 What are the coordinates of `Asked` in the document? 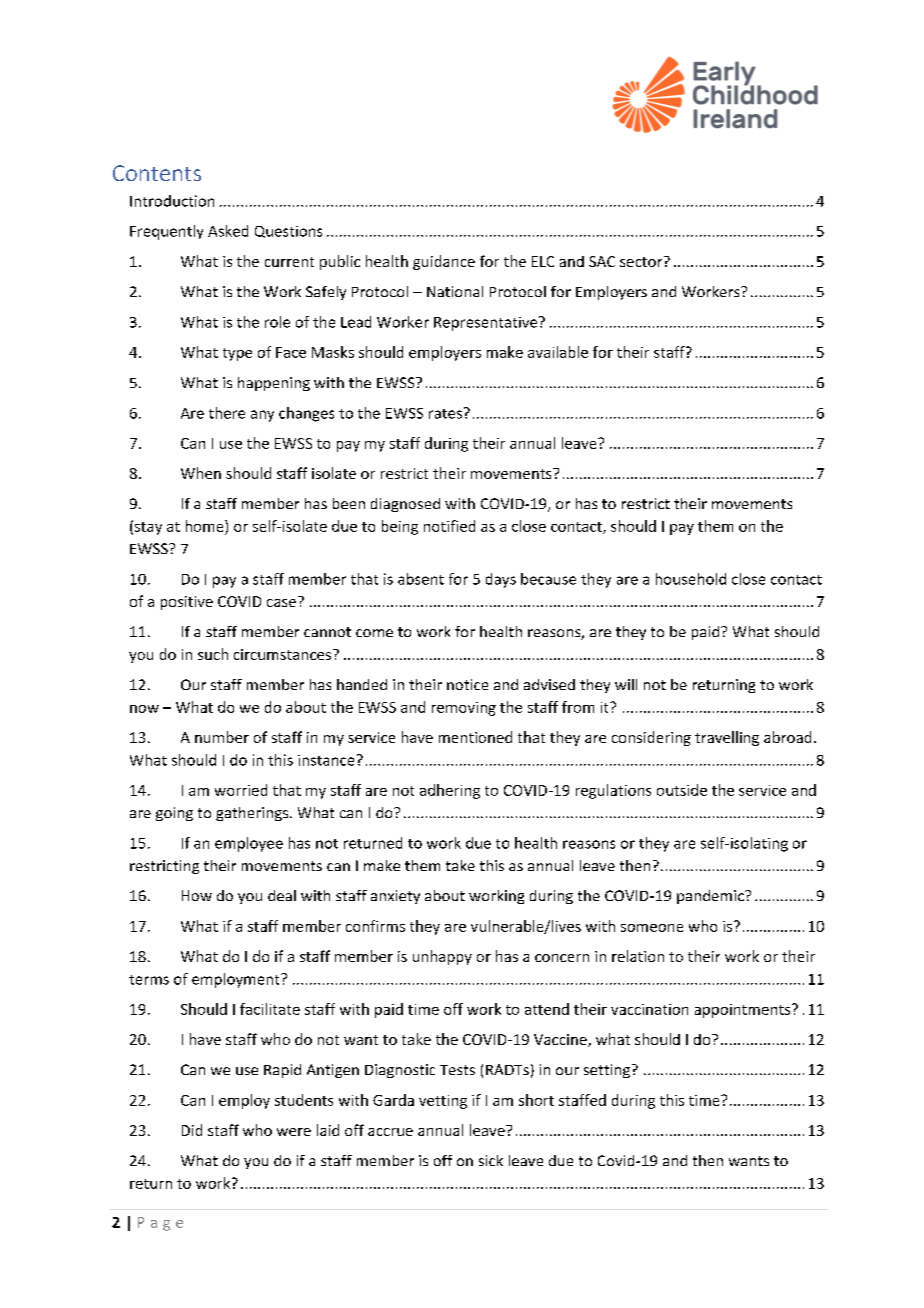 It's located at (228, 231).
